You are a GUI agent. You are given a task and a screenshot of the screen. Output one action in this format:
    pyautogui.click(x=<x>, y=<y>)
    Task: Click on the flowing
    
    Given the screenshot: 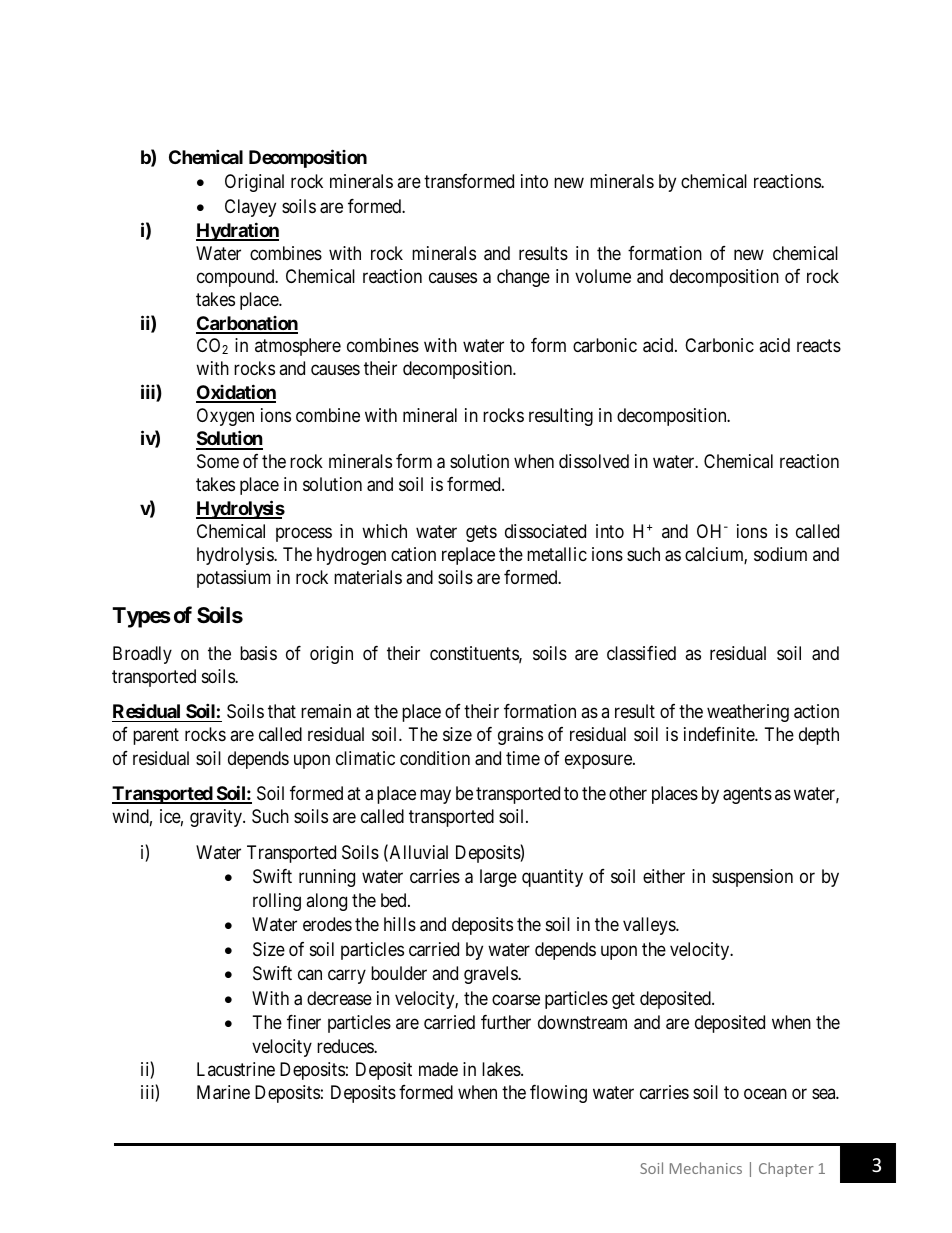 What is the action you would take?
    pyautogui.click(x=558, y=1094)
